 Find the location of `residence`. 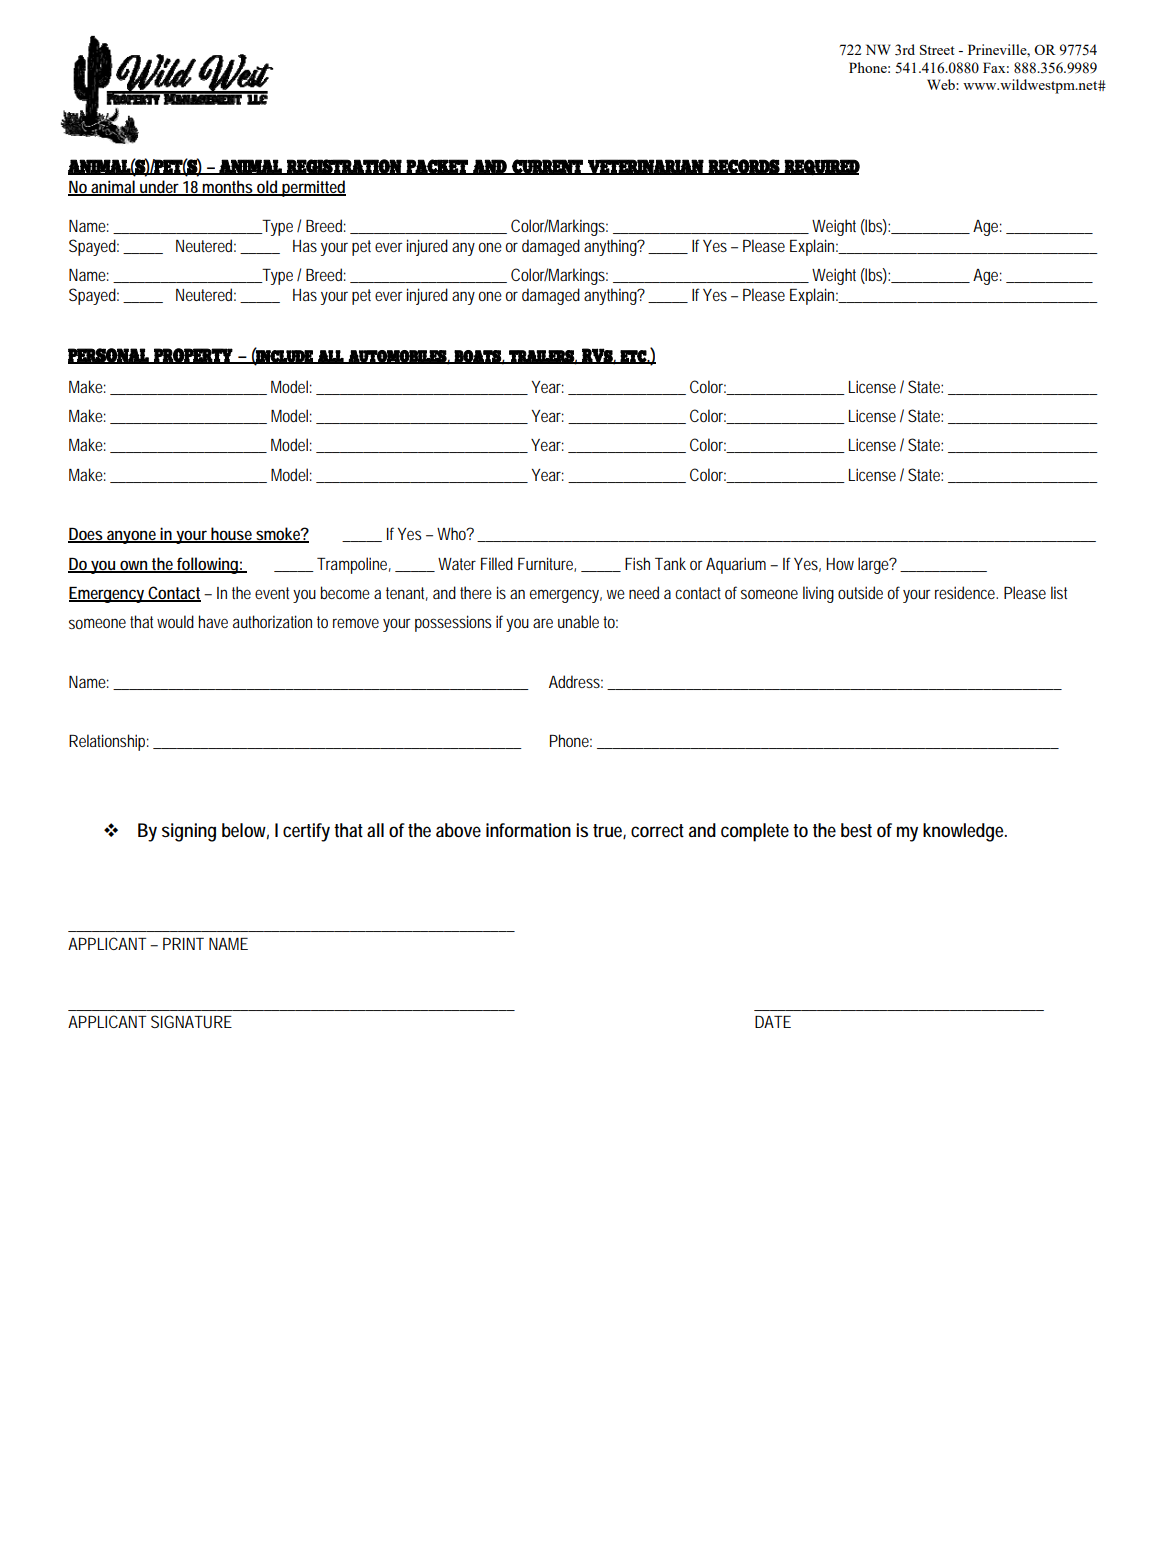

residence is located at coordinates (966, 592).
